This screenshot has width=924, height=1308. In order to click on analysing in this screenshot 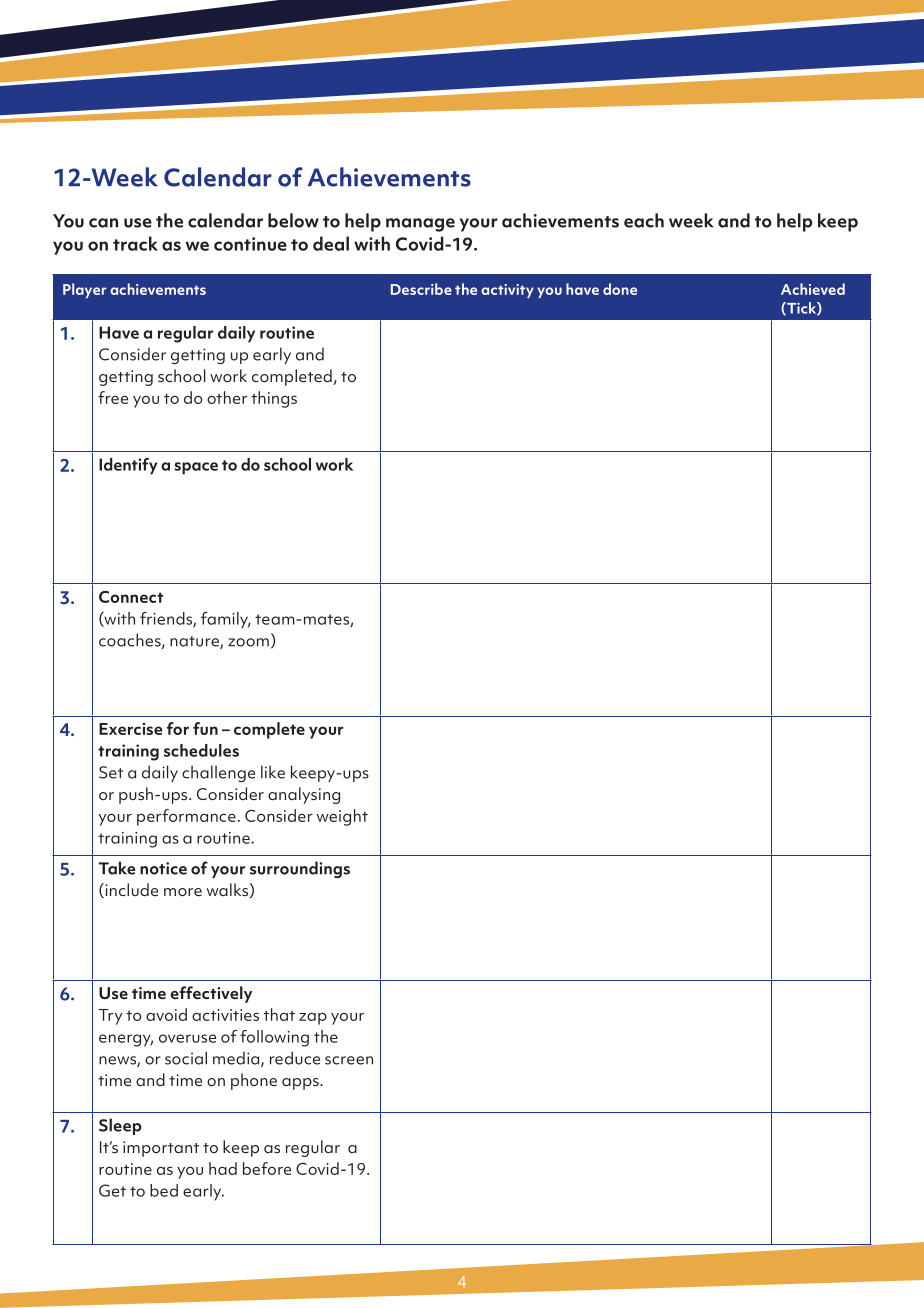, I will do `click(304, 795)`.
